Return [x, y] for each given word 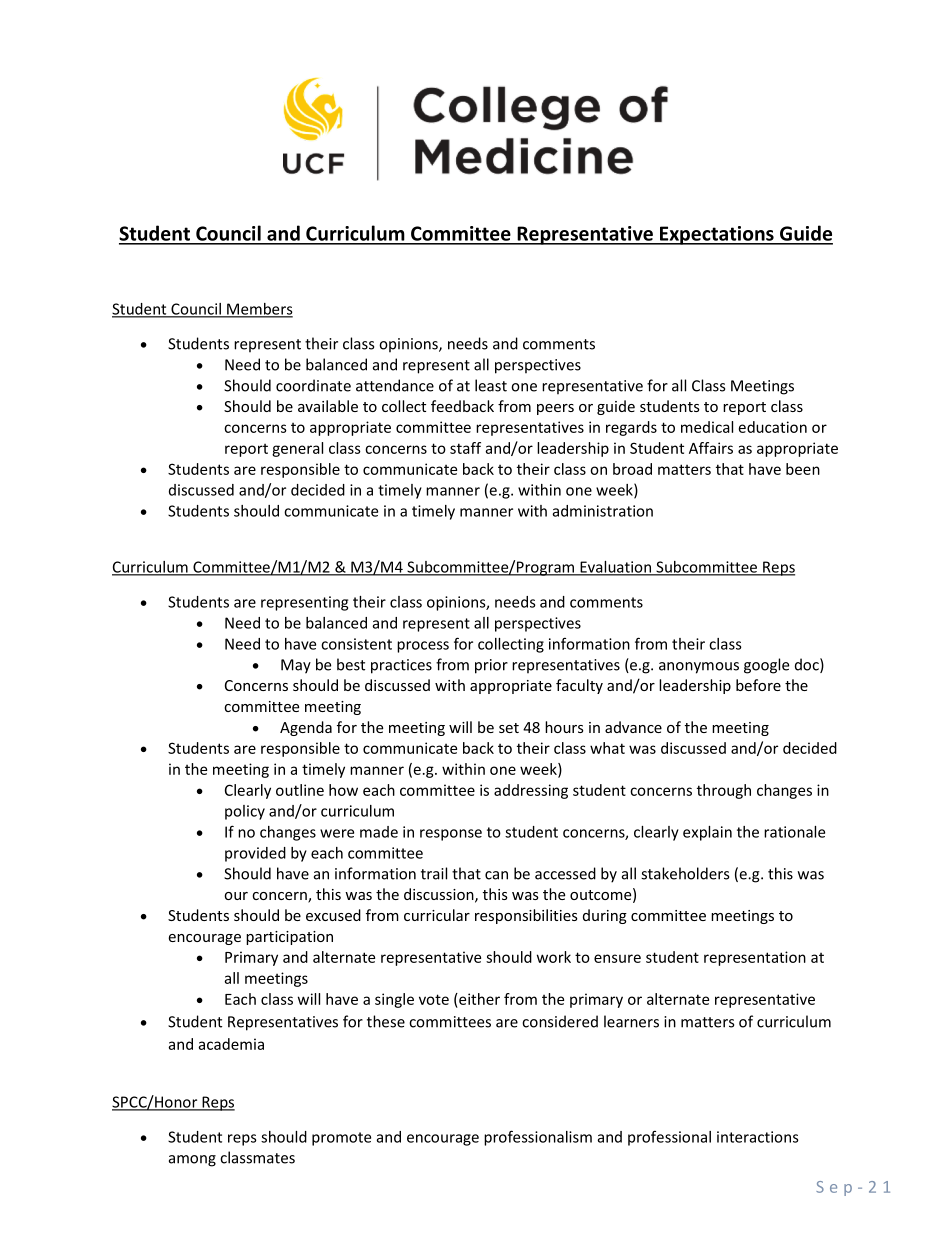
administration [603, 511]
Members [259, 310]
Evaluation [615, 568]
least [491, 385]
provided [255, 854]
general [297, 449]
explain [707, 833]
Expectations [717, 235]
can [496, 875]
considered [560, 1021]
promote [341, 1139]
